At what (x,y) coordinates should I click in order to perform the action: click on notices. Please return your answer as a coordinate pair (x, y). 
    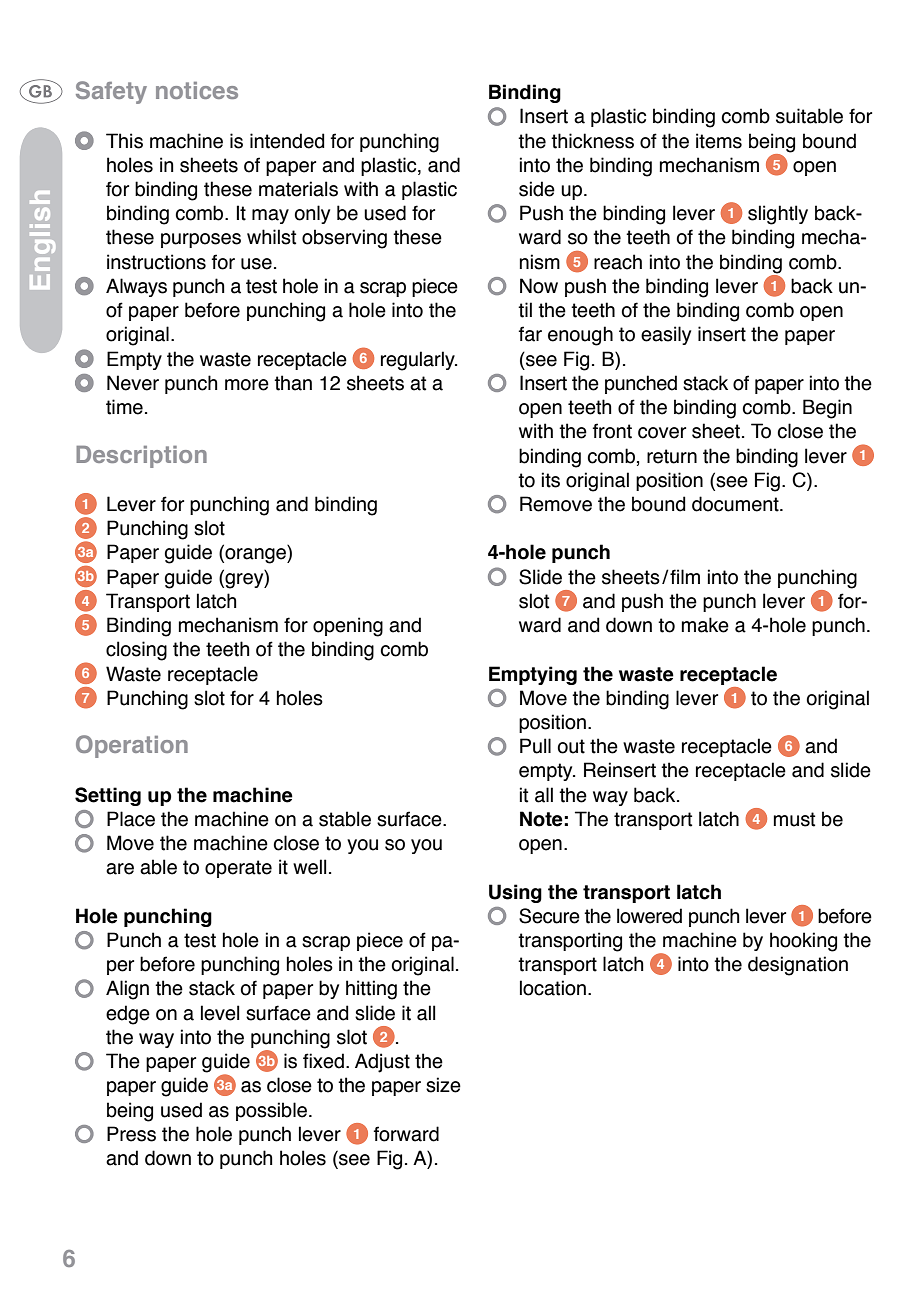
    Looking at the image, I should click on (197, 90).
